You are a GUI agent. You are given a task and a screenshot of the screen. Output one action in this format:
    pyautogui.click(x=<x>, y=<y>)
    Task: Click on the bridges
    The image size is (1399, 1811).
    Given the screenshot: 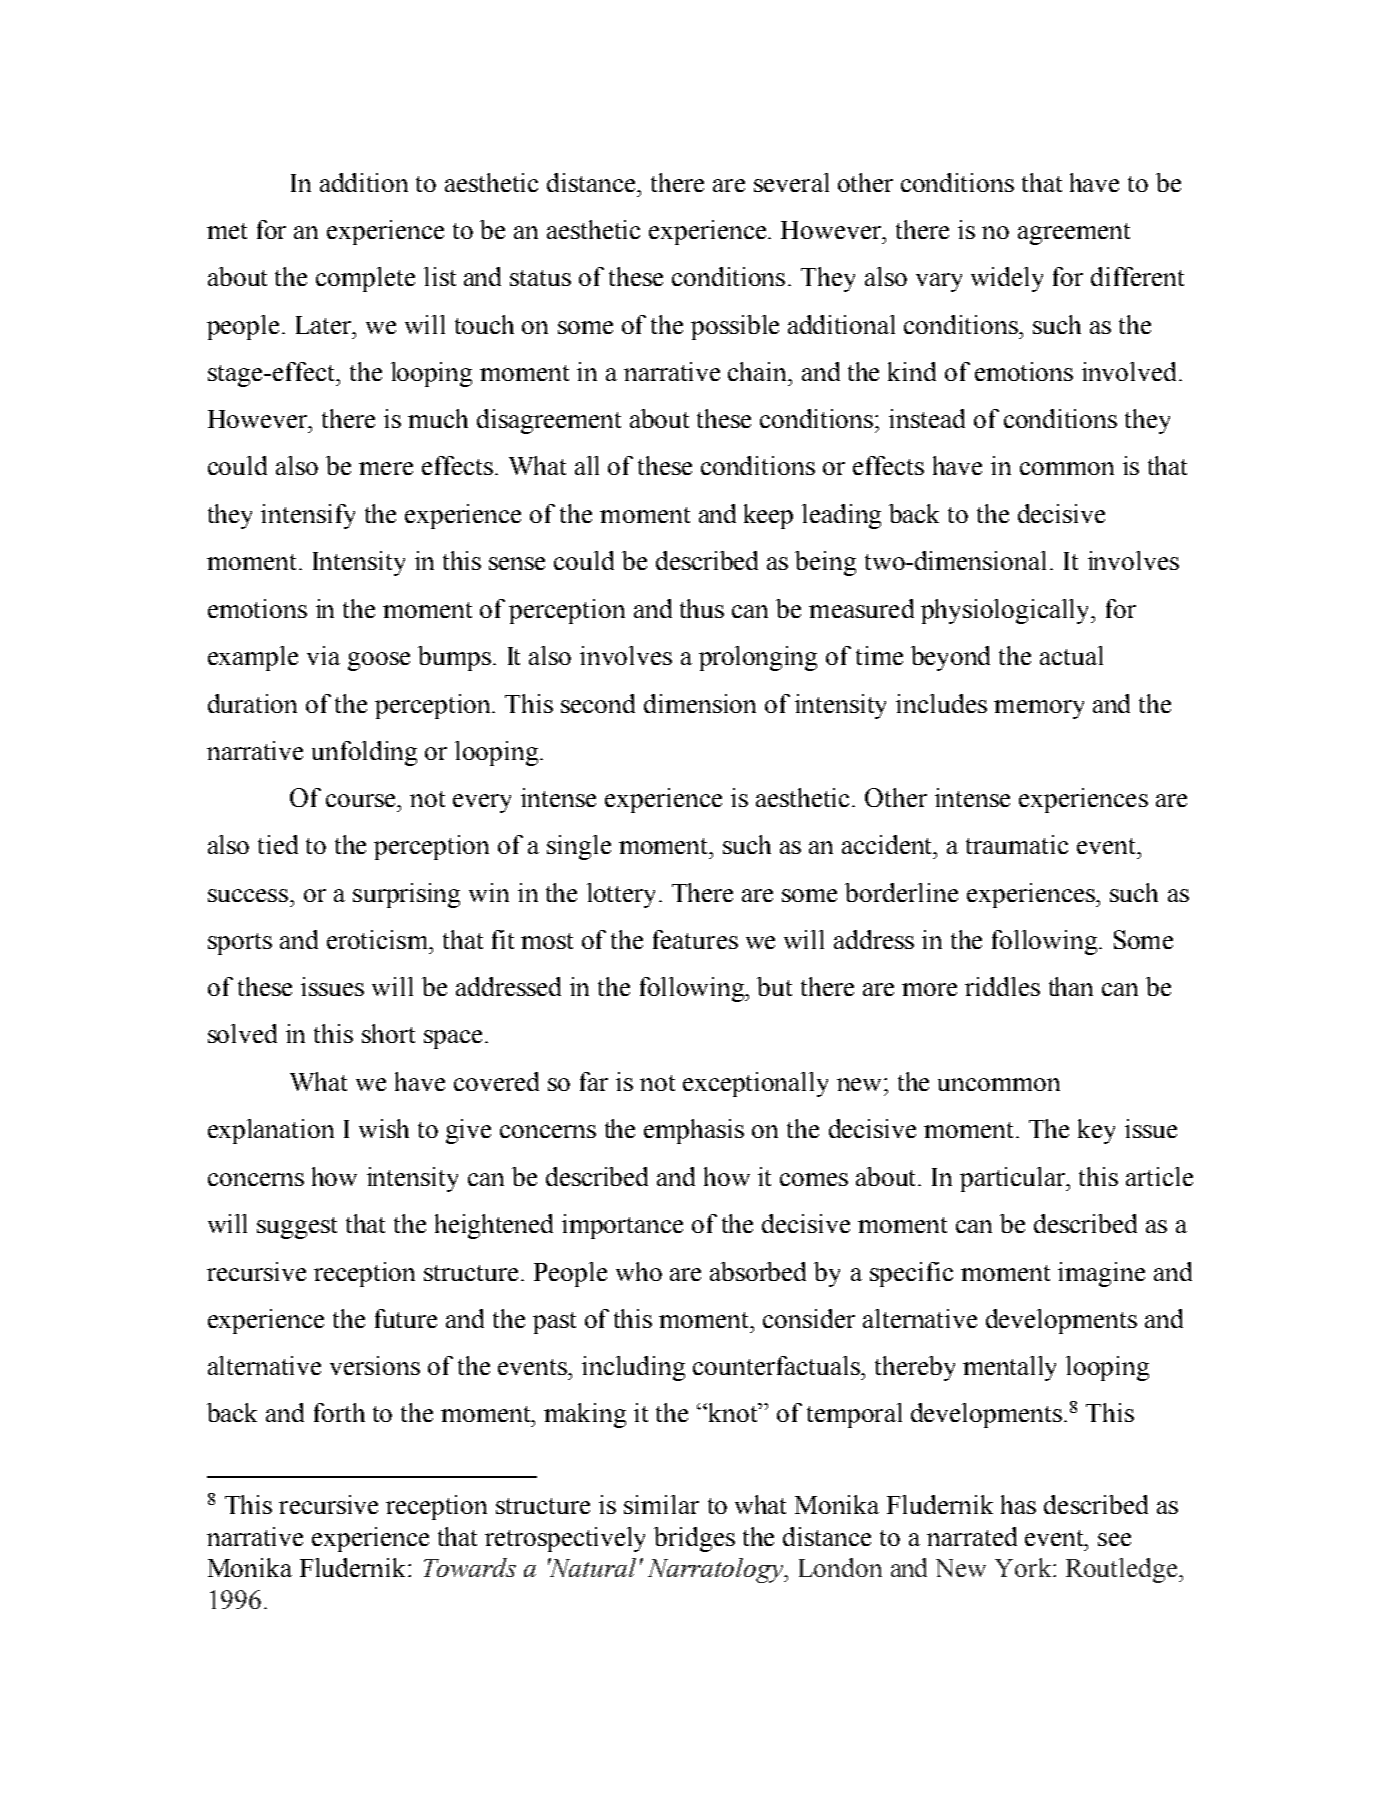 What is the action you would take?
    pyautogui.click(x=694, y=1539)
